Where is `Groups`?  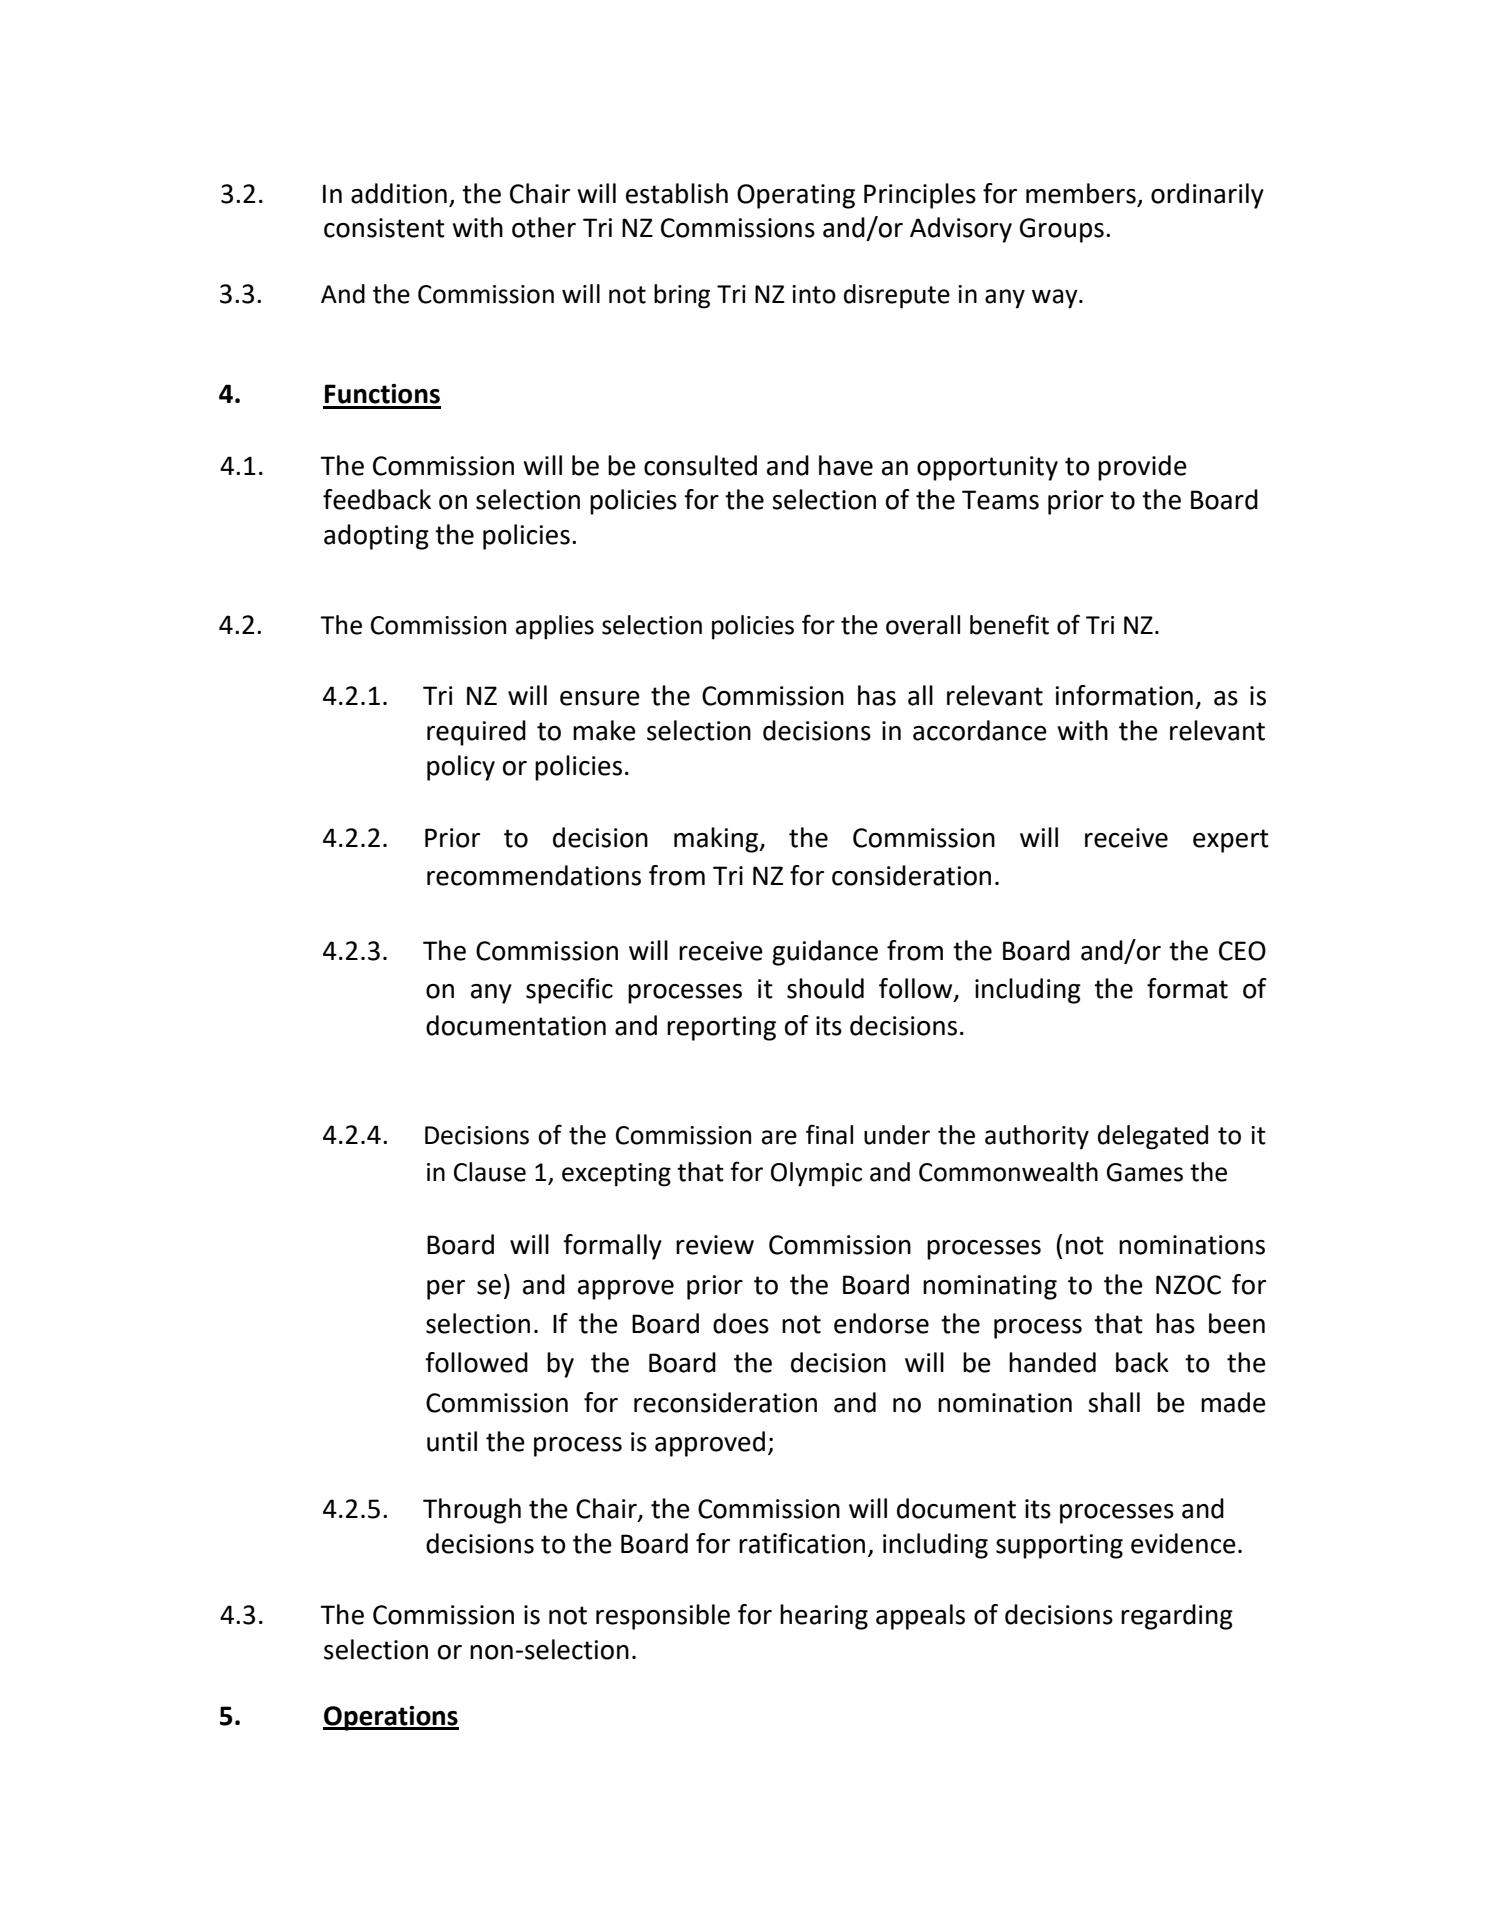
Groups is located at coordinates (1062, 230).
